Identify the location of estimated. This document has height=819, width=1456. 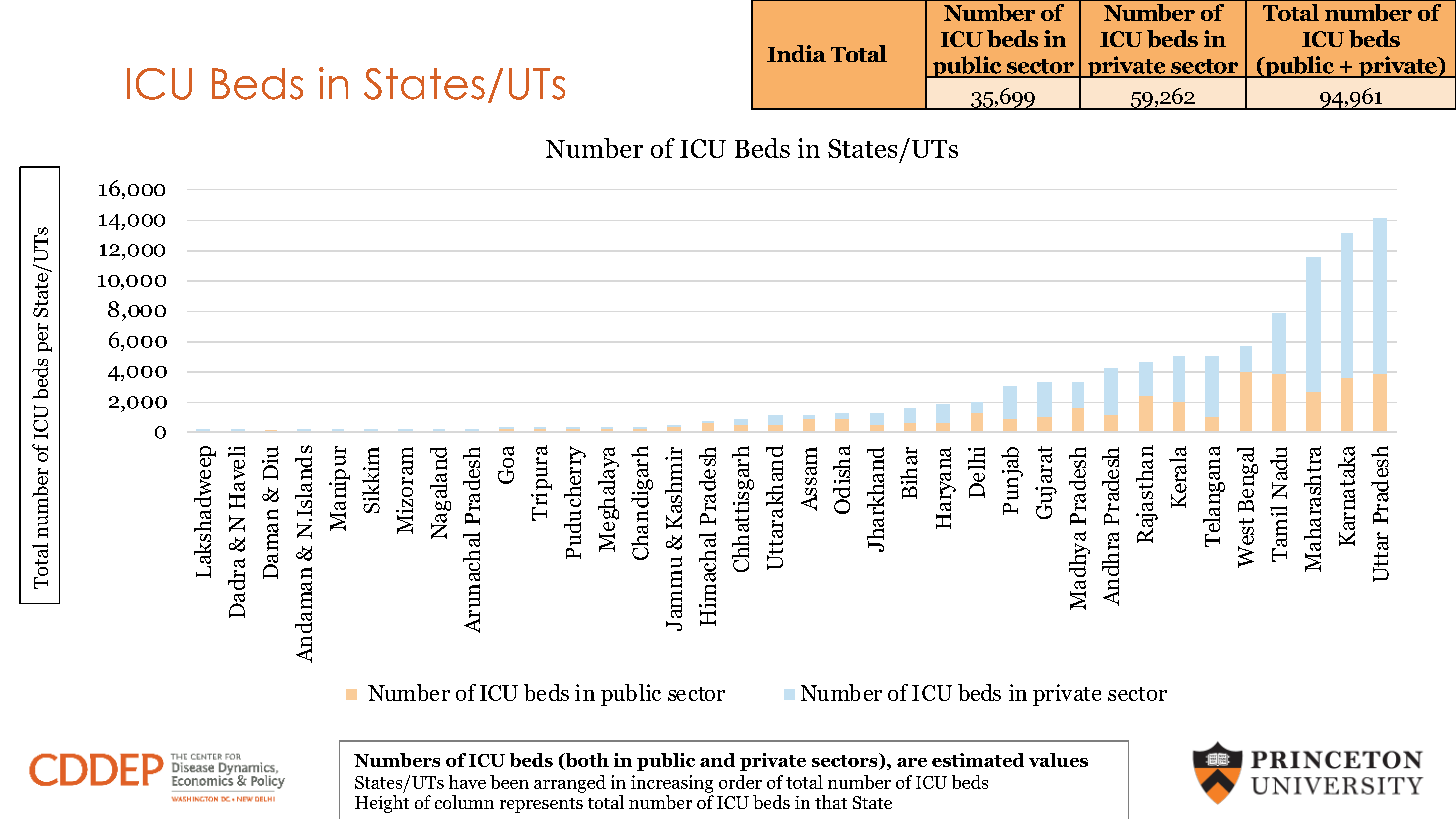
(978, 760).
